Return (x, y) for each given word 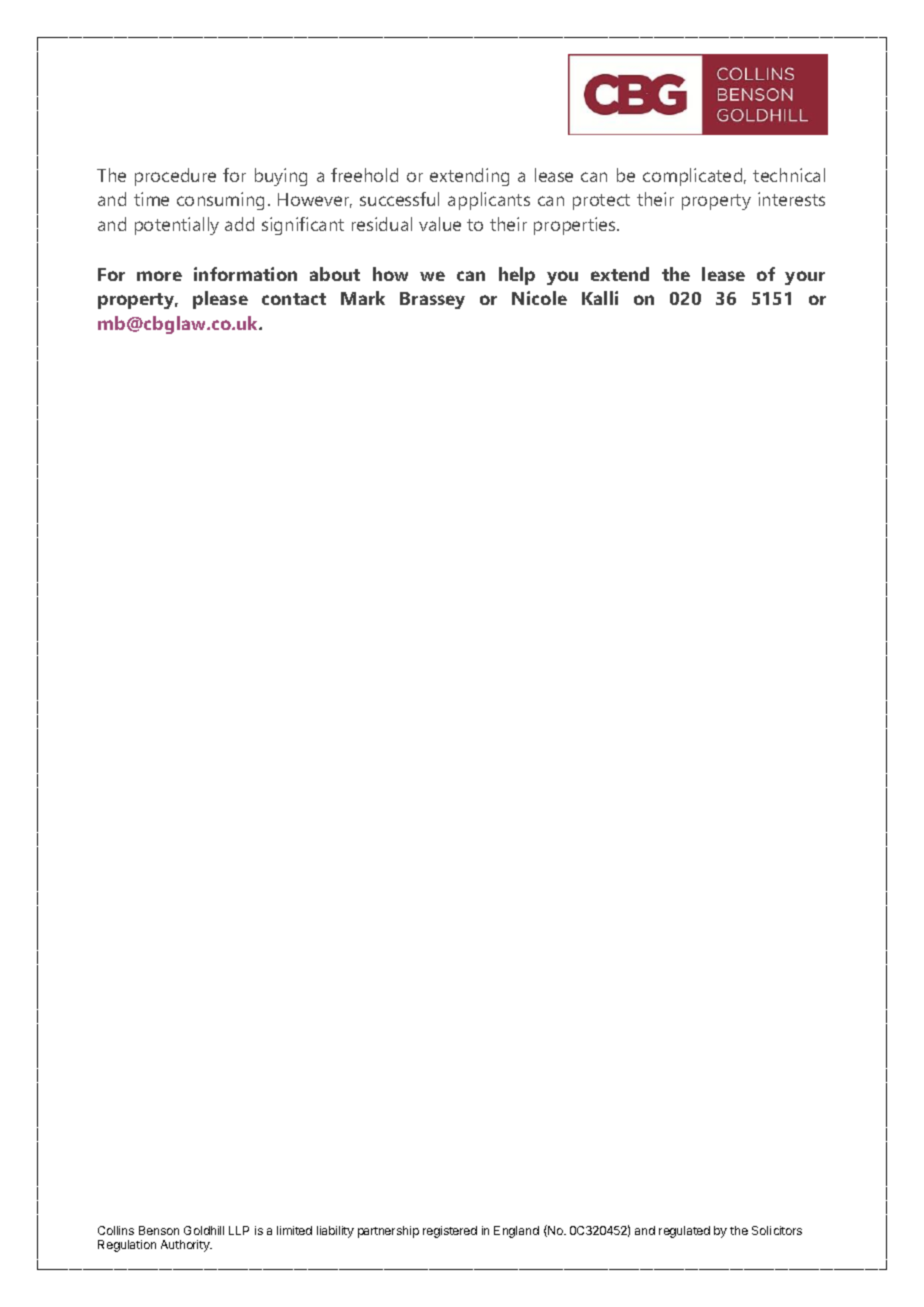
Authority (186, 1246)
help (517, 276)
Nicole (539, 298)
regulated (684, 1232)
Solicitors (777, 1230)
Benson (159, 1230)
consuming (220, 201)
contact (294, 299)
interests (791, 199)
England (516, 1232)
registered (450, 1232)
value (440, 224)
